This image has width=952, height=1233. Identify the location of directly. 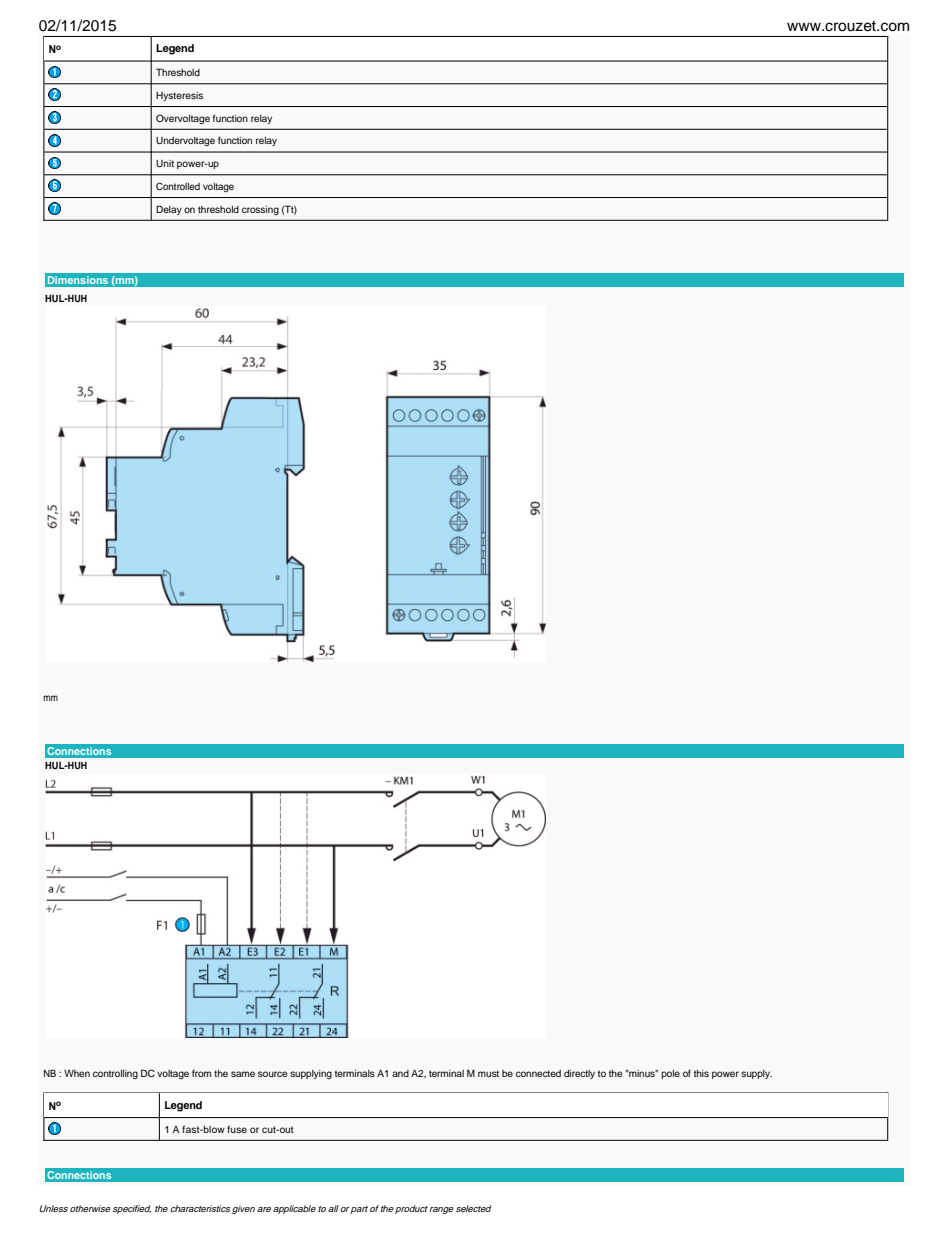
(579, 1074).
